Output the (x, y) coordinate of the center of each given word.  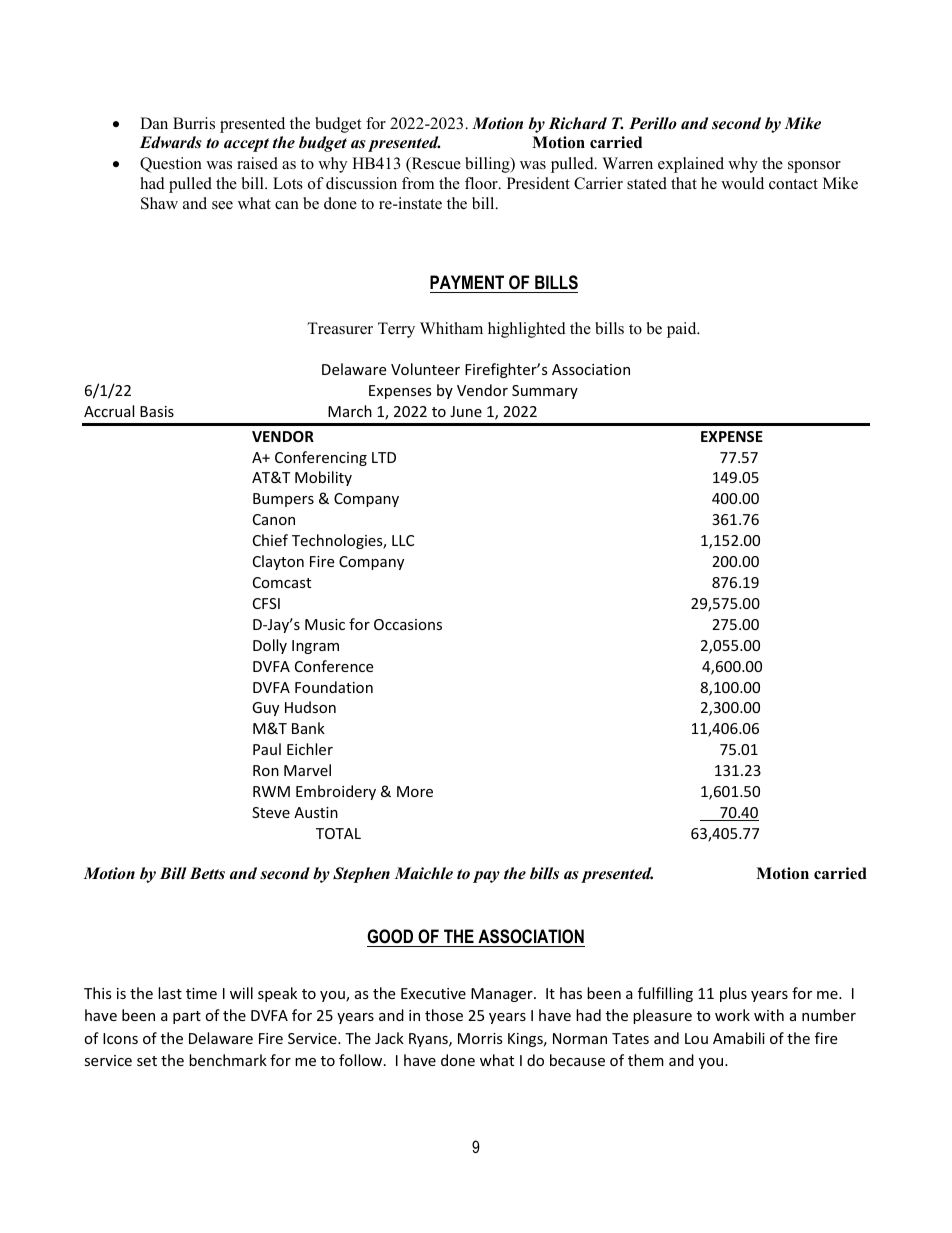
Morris (480, 1038)
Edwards (171, 142)
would (742, 183)
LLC (403, 540)
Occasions (408, 624)
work (732, 1015)
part (187, 1017)
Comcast (282, 582)
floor (482, 183)
